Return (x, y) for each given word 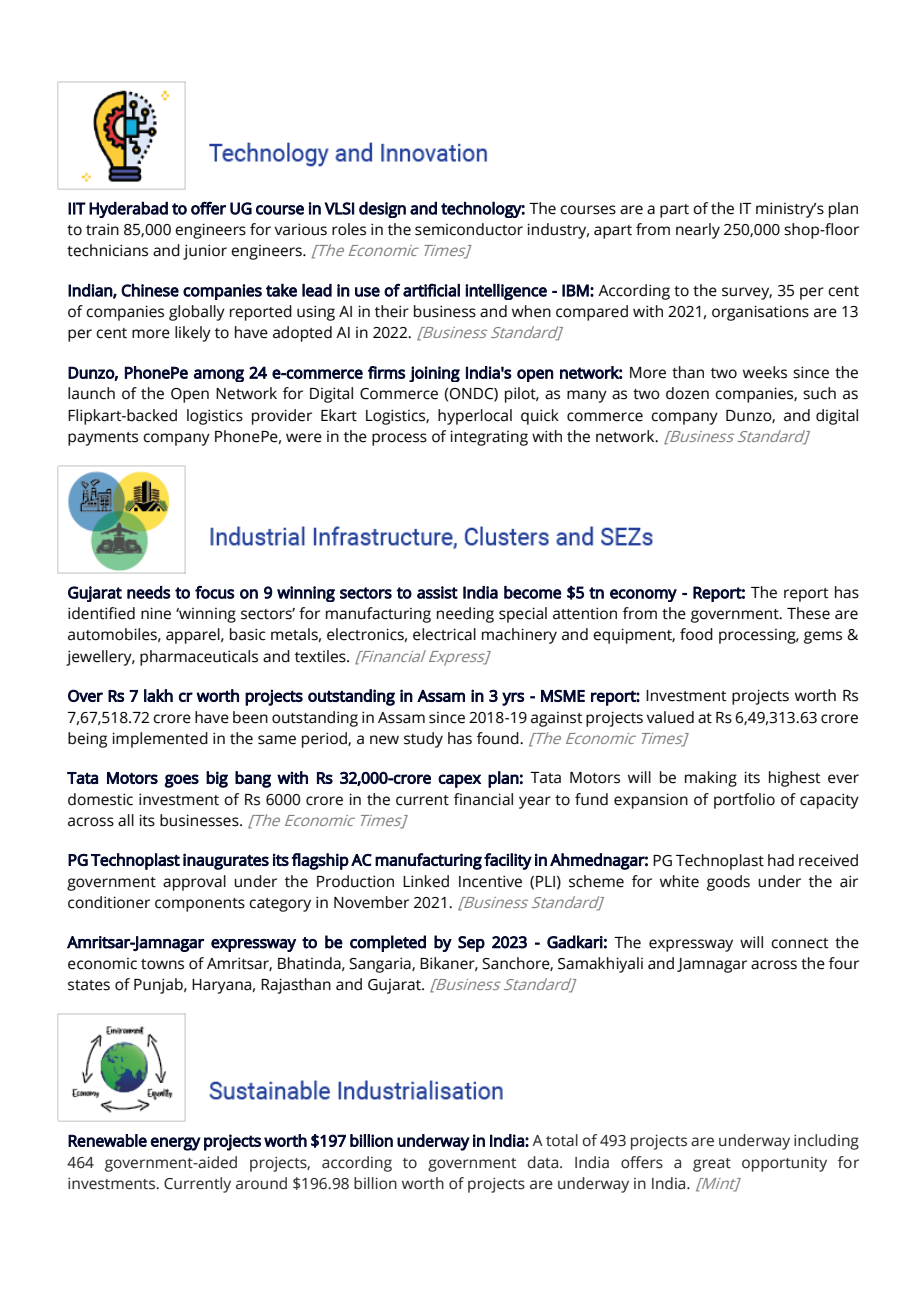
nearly (698, 231)
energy (176, 1144)
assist (437, 592)
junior (205, 252)
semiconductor (469, 229)
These (808, 613)
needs (148, 592)
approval (194, 883)
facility (508, 861)
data (544, 1162)
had (781, 860)
